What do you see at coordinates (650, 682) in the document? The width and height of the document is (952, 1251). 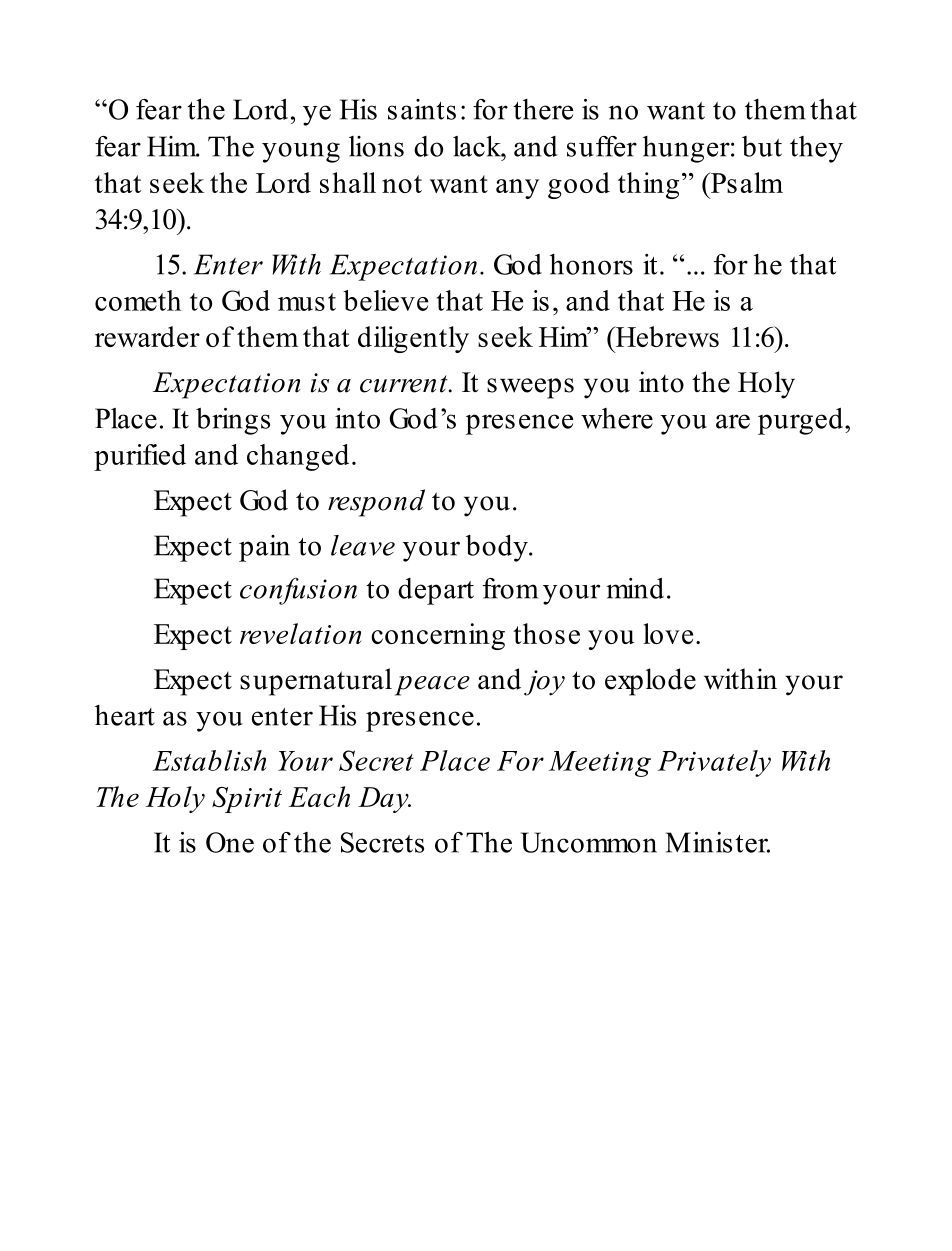 I see `explode` at bounding box center [650, 682].
